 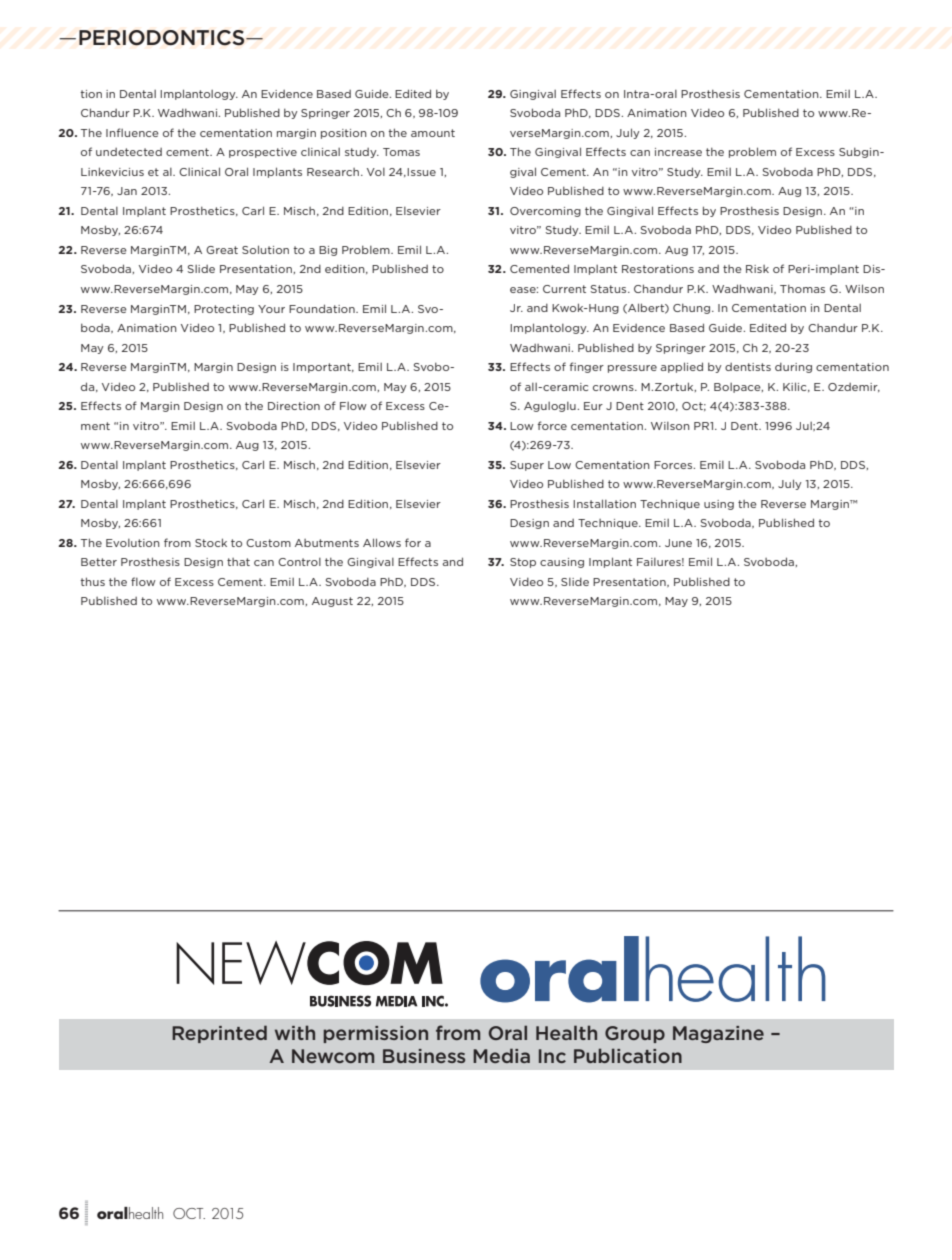 What do you see at coordinates (678, 543) in the document?
I see `June` at bounding box center [678, 543].
